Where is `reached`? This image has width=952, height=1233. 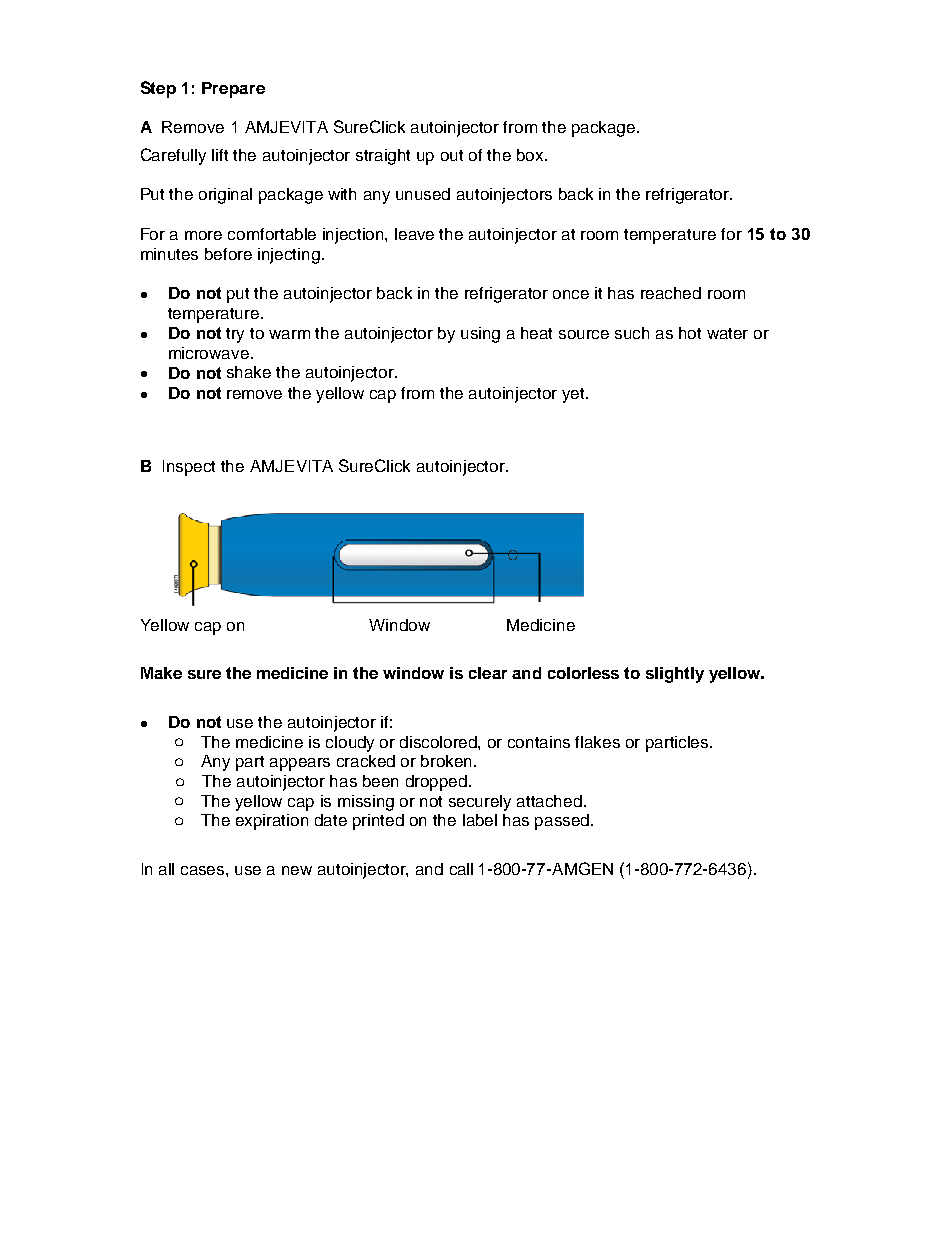 reached is located at coordinates (671, 293).
